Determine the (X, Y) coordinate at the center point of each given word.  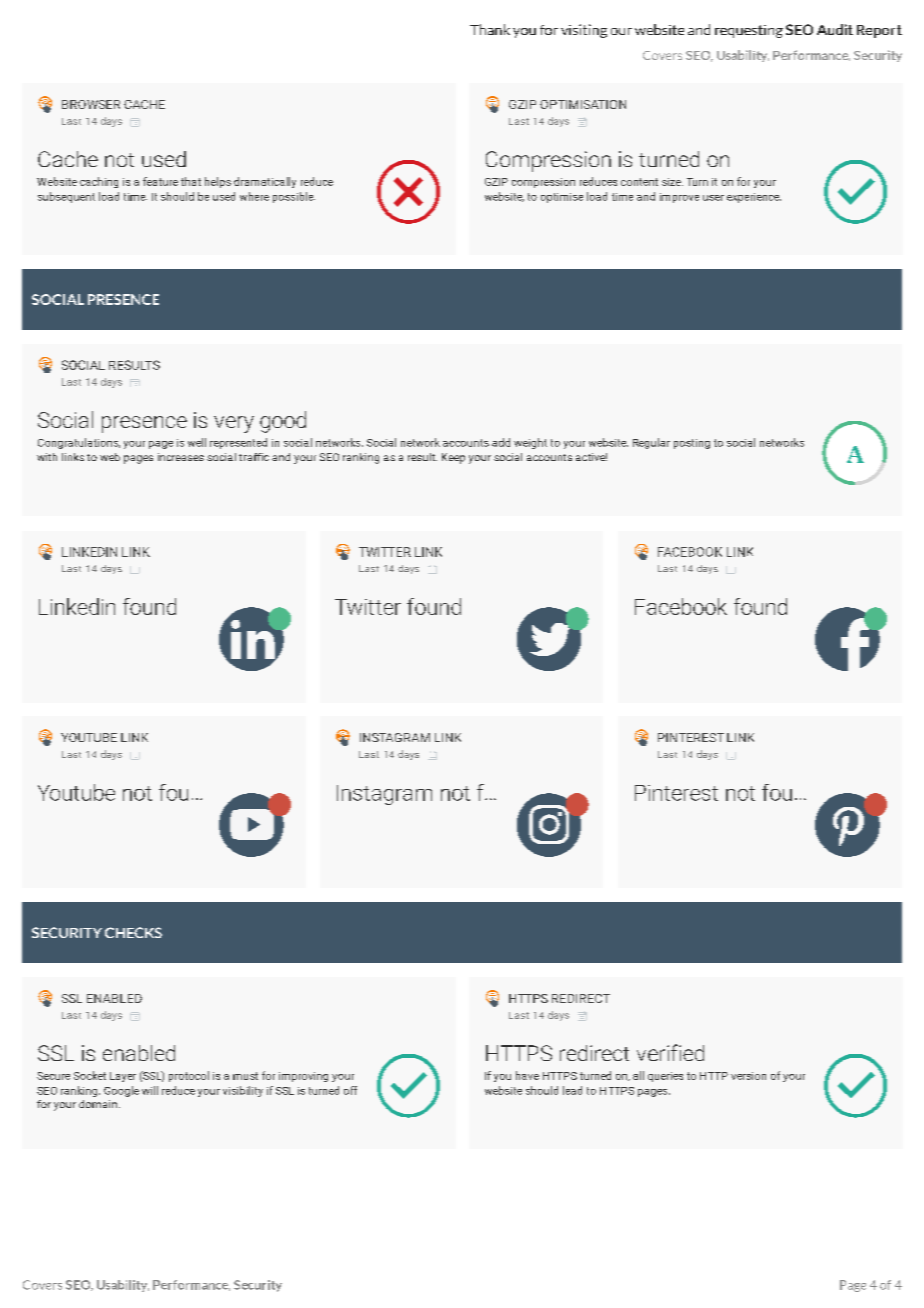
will (150, 1090)
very (234, 424)
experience (754, 198)
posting (692, 444)
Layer (123, 1077)
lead (572, 1090)
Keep (453, 458)
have (527, 1075)
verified (670, 1052)
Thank (490, 29)
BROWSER (91, 104)
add (501, 442)
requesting (749, 31)
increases (181, 457)
